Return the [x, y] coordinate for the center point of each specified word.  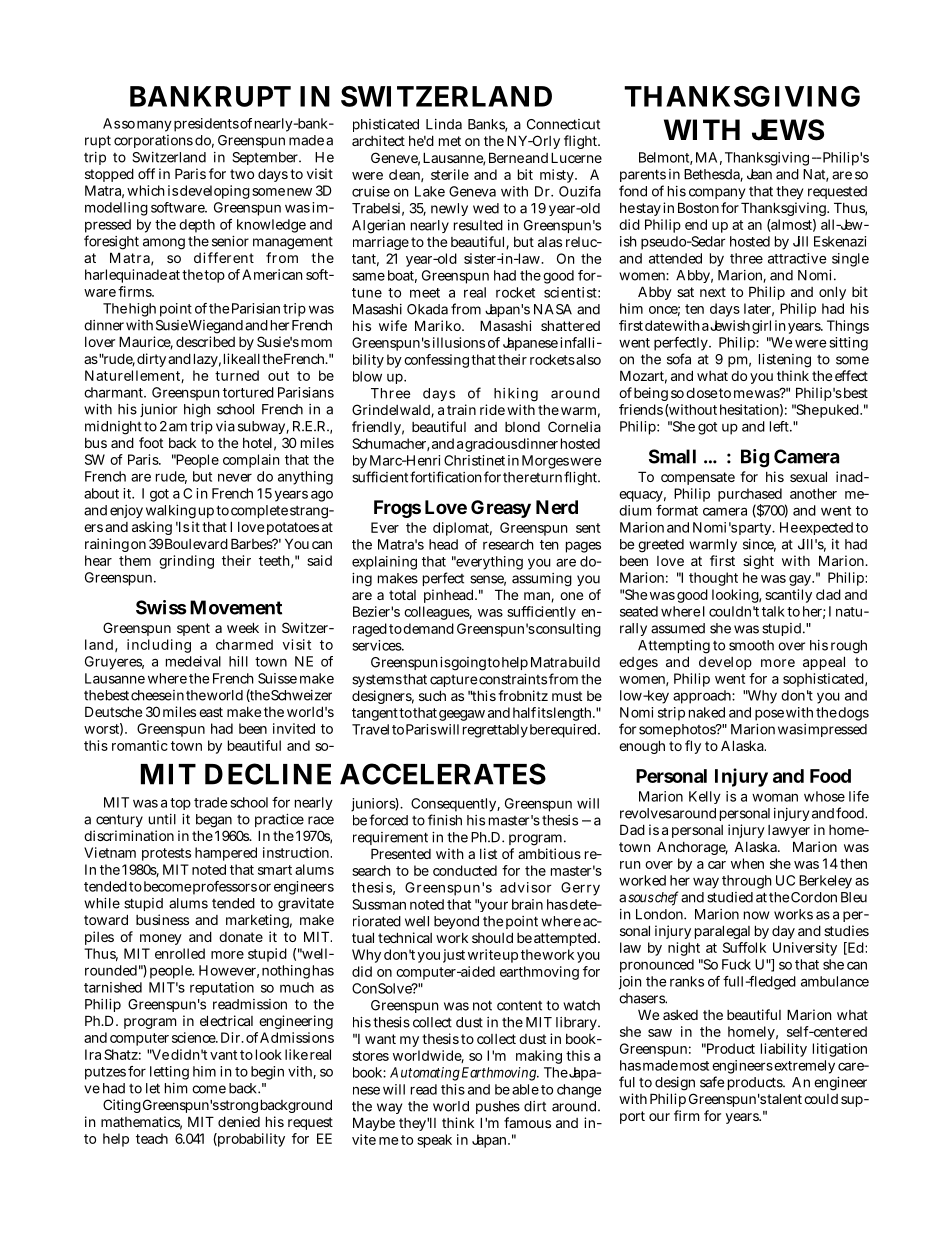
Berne [506, 157]
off [146, 173]
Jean [759, 174]
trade [211, 802]
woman [775, 797]
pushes [498, 1107]
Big [755, 458]
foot [151, 442]
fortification [445, 477]
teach [152, 1138]
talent [784, 1098]
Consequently [455, 806]
